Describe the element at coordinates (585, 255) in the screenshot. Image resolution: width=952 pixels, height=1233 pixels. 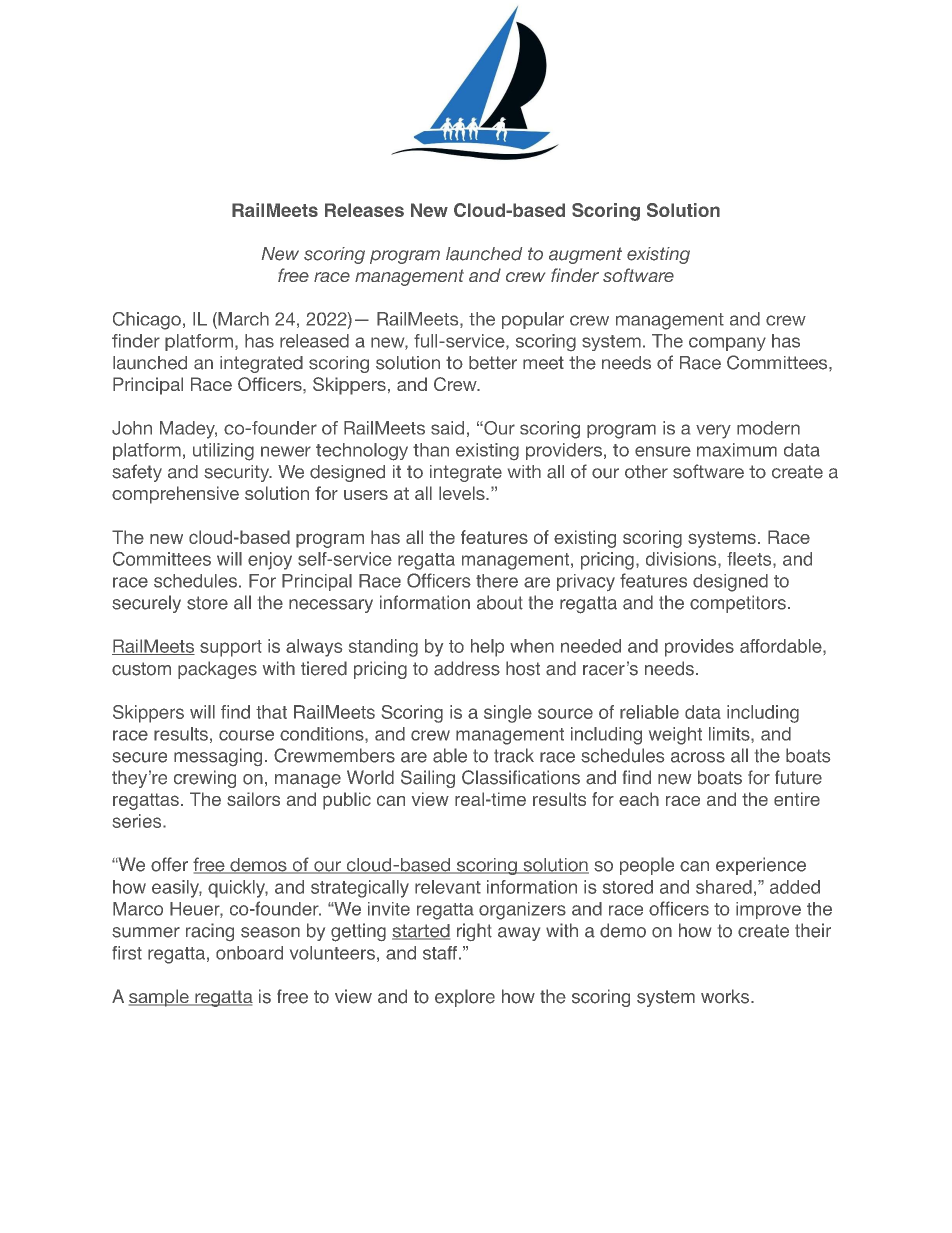
I see `augment` at that location.
